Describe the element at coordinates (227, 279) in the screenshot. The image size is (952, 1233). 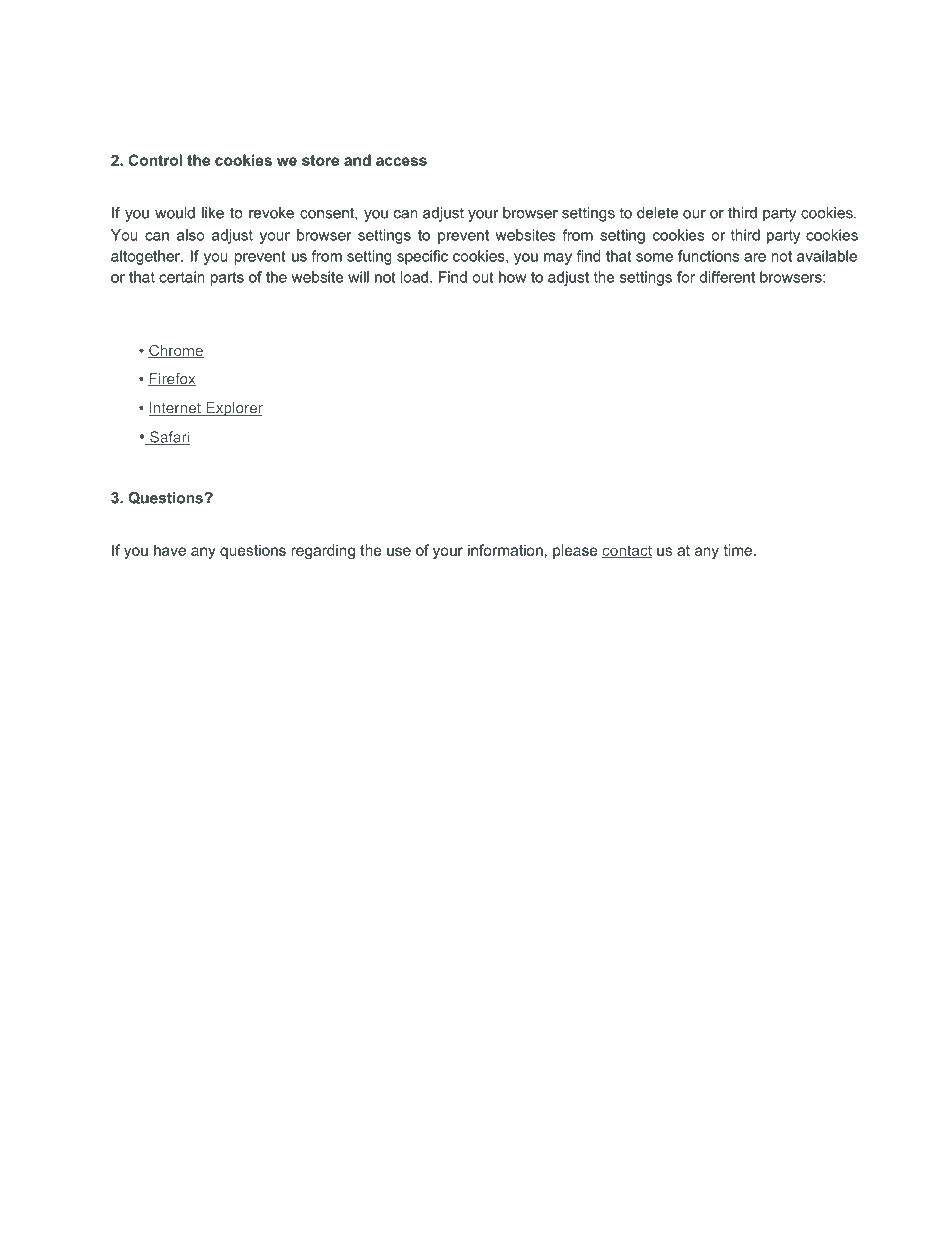
I see `parts` at that location.
